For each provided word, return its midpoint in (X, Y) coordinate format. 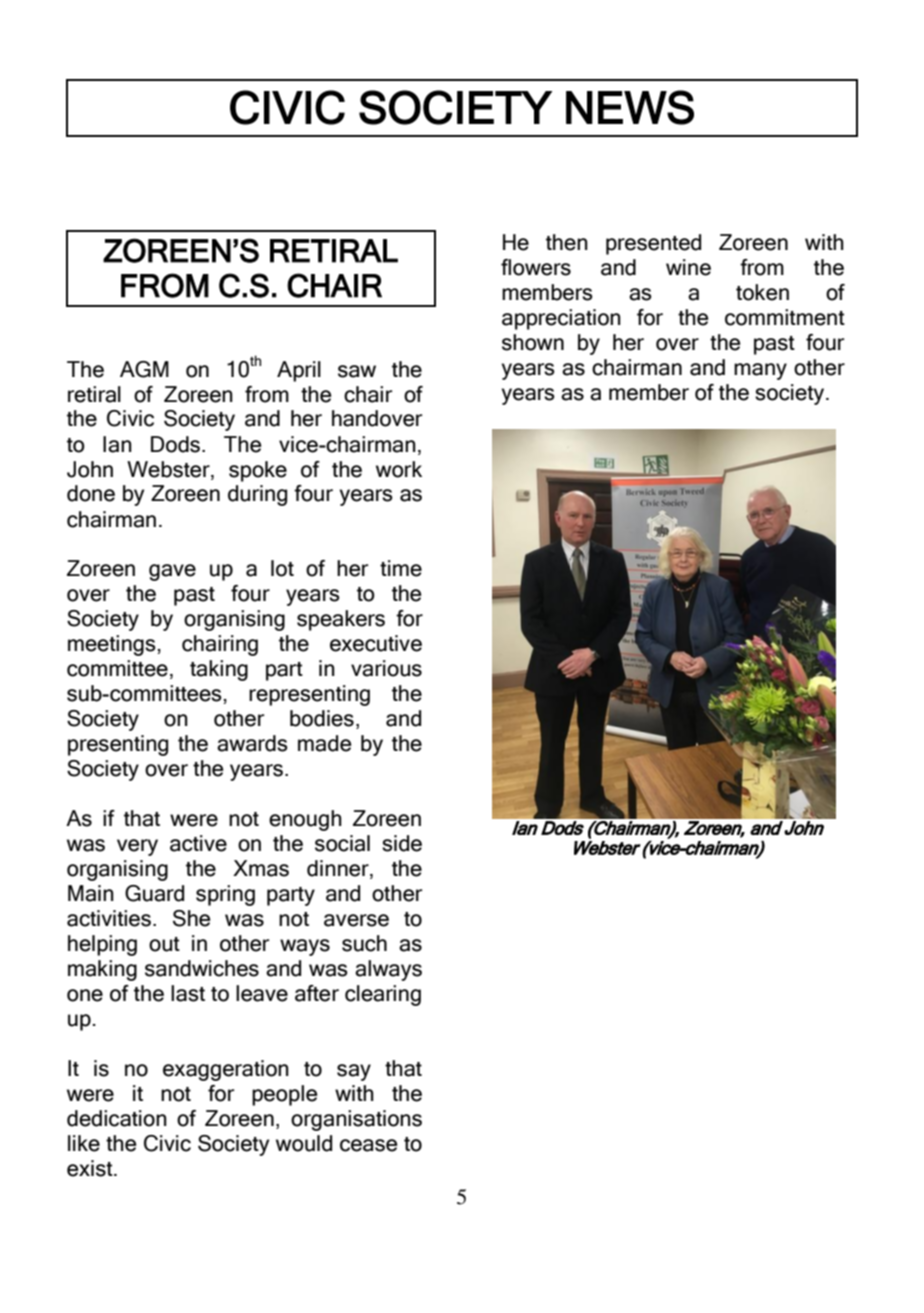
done (91, 493)
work (399, 469)
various (386, 668)
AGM (144, 369)
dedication (117, 1118)
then (567, 242)
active (198, 843)
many (760, 371)
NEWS (630, 107)
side (402, 843)
